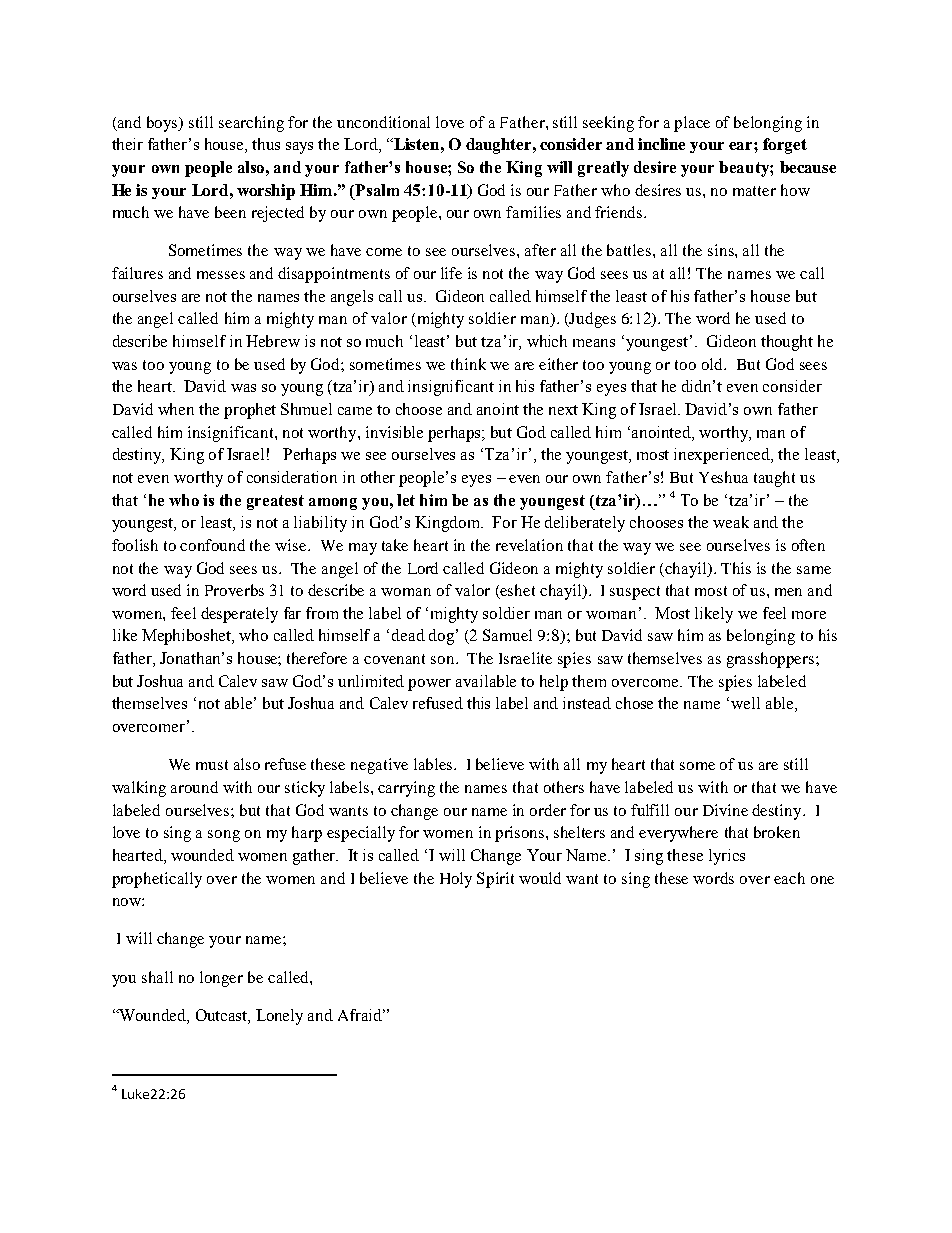  What do you see at coordinates (731, 522) in the screenshot?
I see `weak` at bounding box center [731, 522].
